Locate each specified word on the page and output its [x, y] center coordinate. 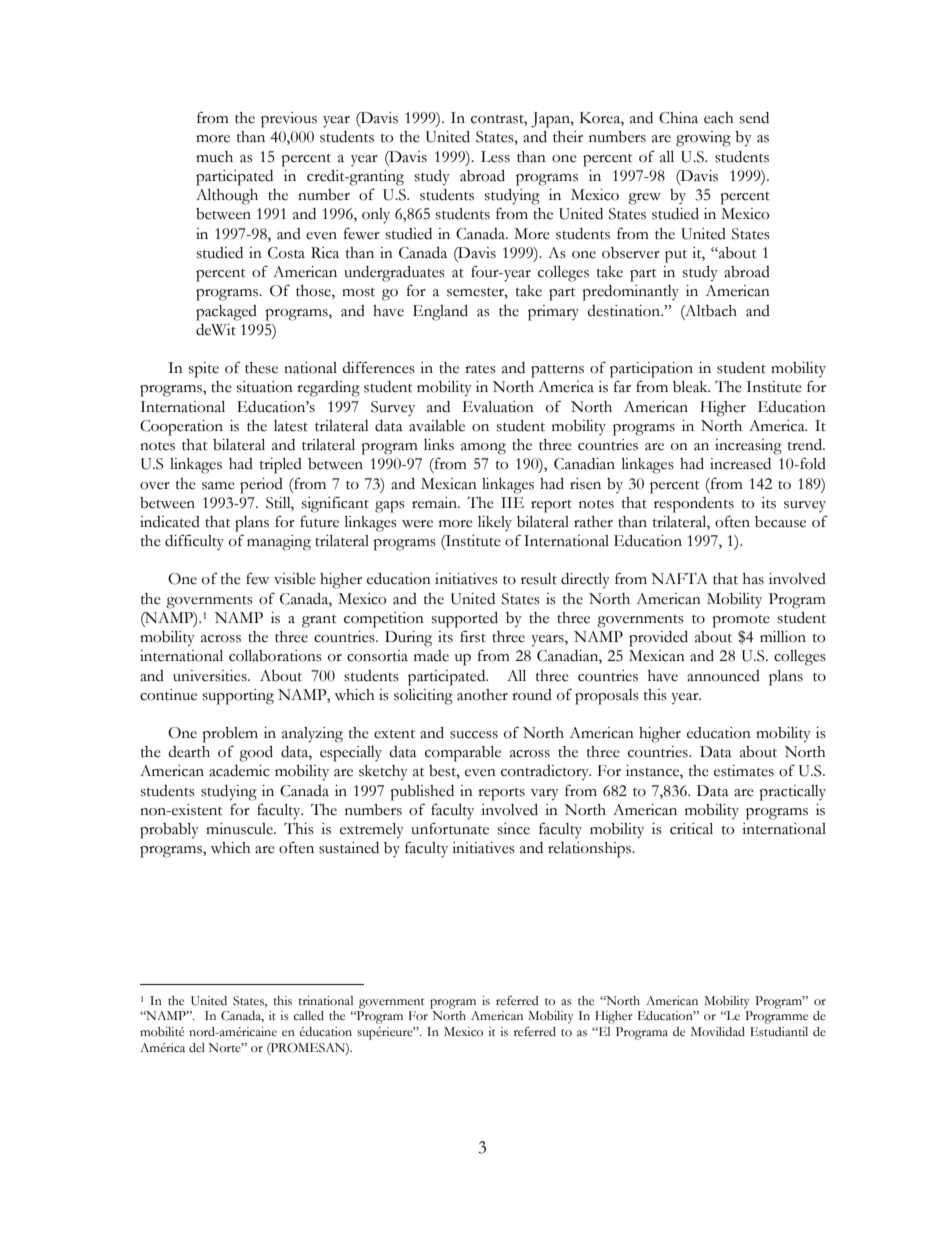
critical [691, 829]
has [753, 579]
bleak [691, 387]
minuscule [240, 829]
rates [480, 369]
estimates [744, 771]
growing [703, 139]
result [539, 579]
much [214, 157]
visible [295, 579]
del [197, 1047]
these [261, 368]
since [514, 829]
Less [495, 157]
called [308, 1016]
